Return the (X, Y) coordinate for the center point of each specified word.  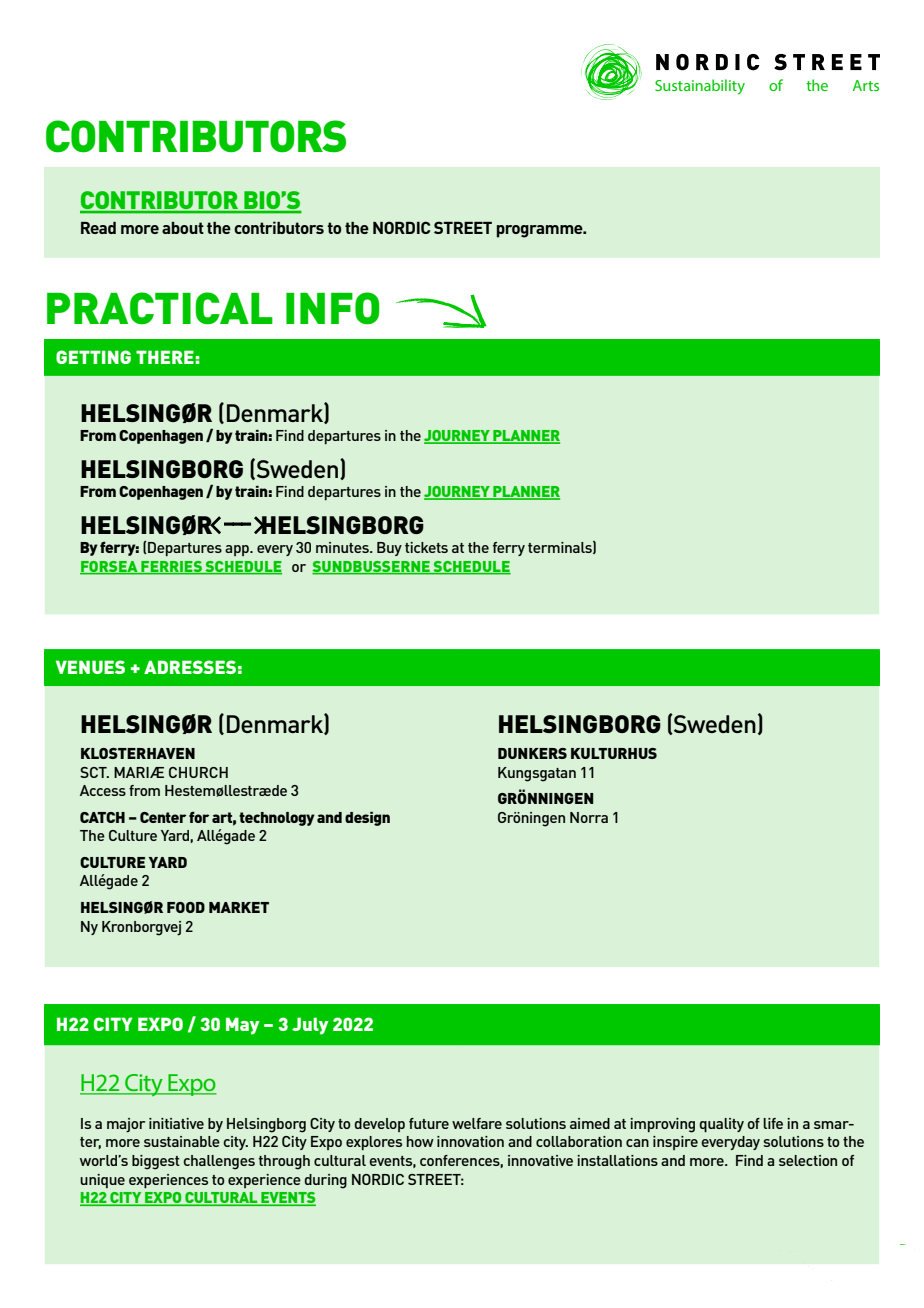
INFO (333, 308)
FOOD (186, 907)
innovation (470, 1141)
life (773, 1123)
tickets (426, 547)
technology (277, 819)
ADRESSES (190, 667)
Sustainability (700, 87)
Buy (389, 549)
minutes (343, 547)
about (183, 228)
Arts (866, 85)
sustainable (182, 1141)
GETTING (93, 357)
